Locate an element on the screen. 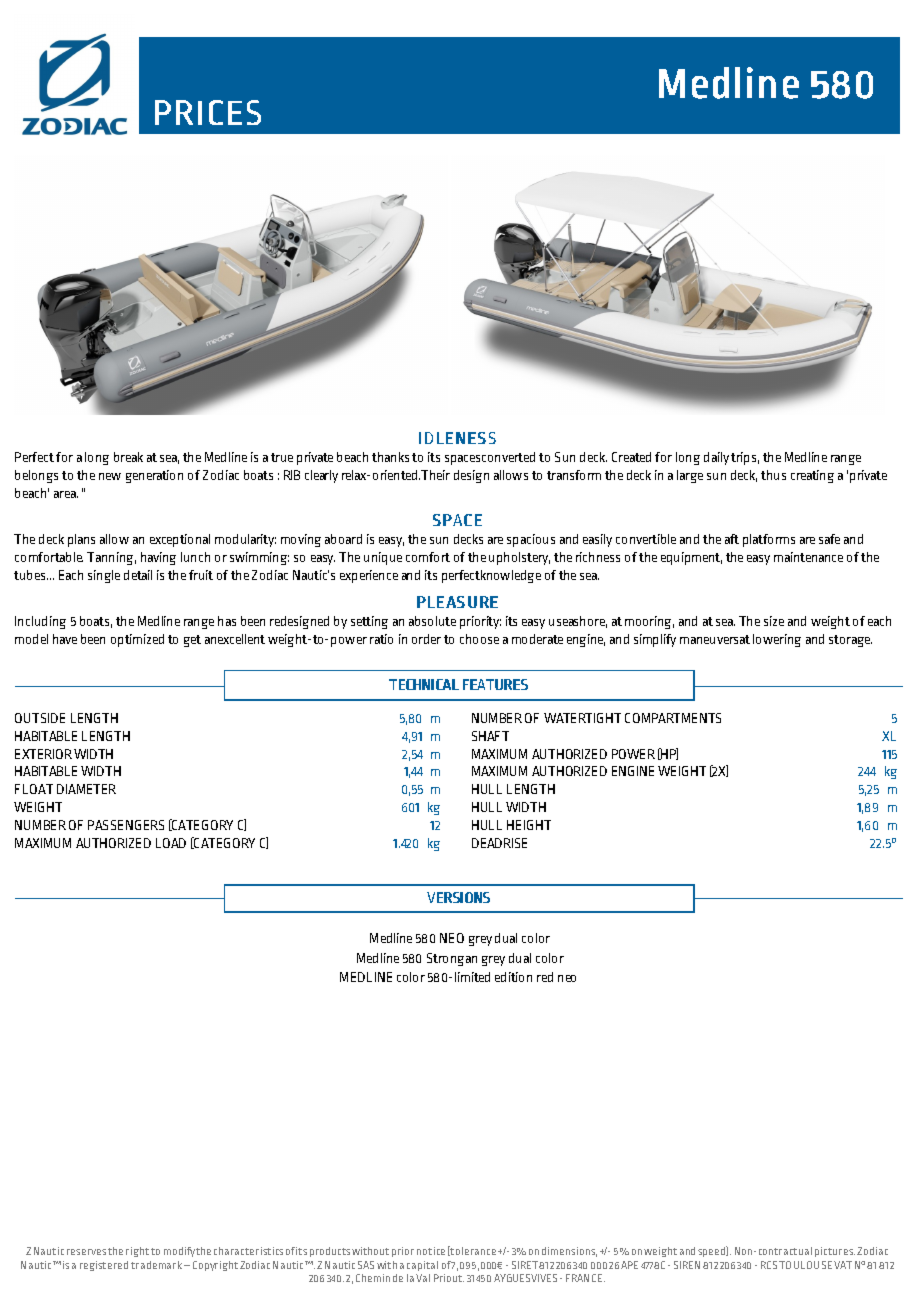 This screenshot has width=924, height=1308. thanks is located at coordinates (390, 457).
